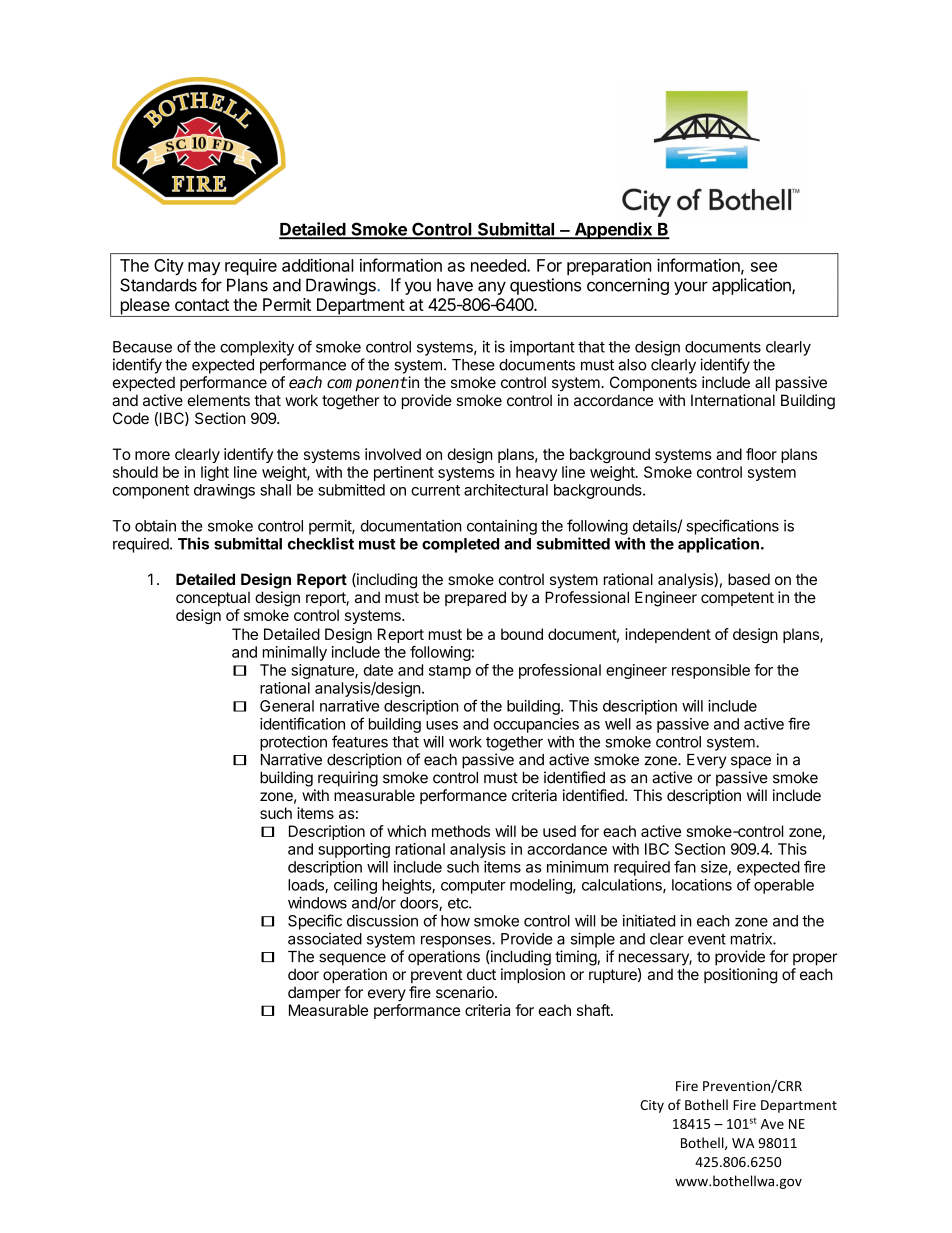  I want to click on may, so click(204, 268).
